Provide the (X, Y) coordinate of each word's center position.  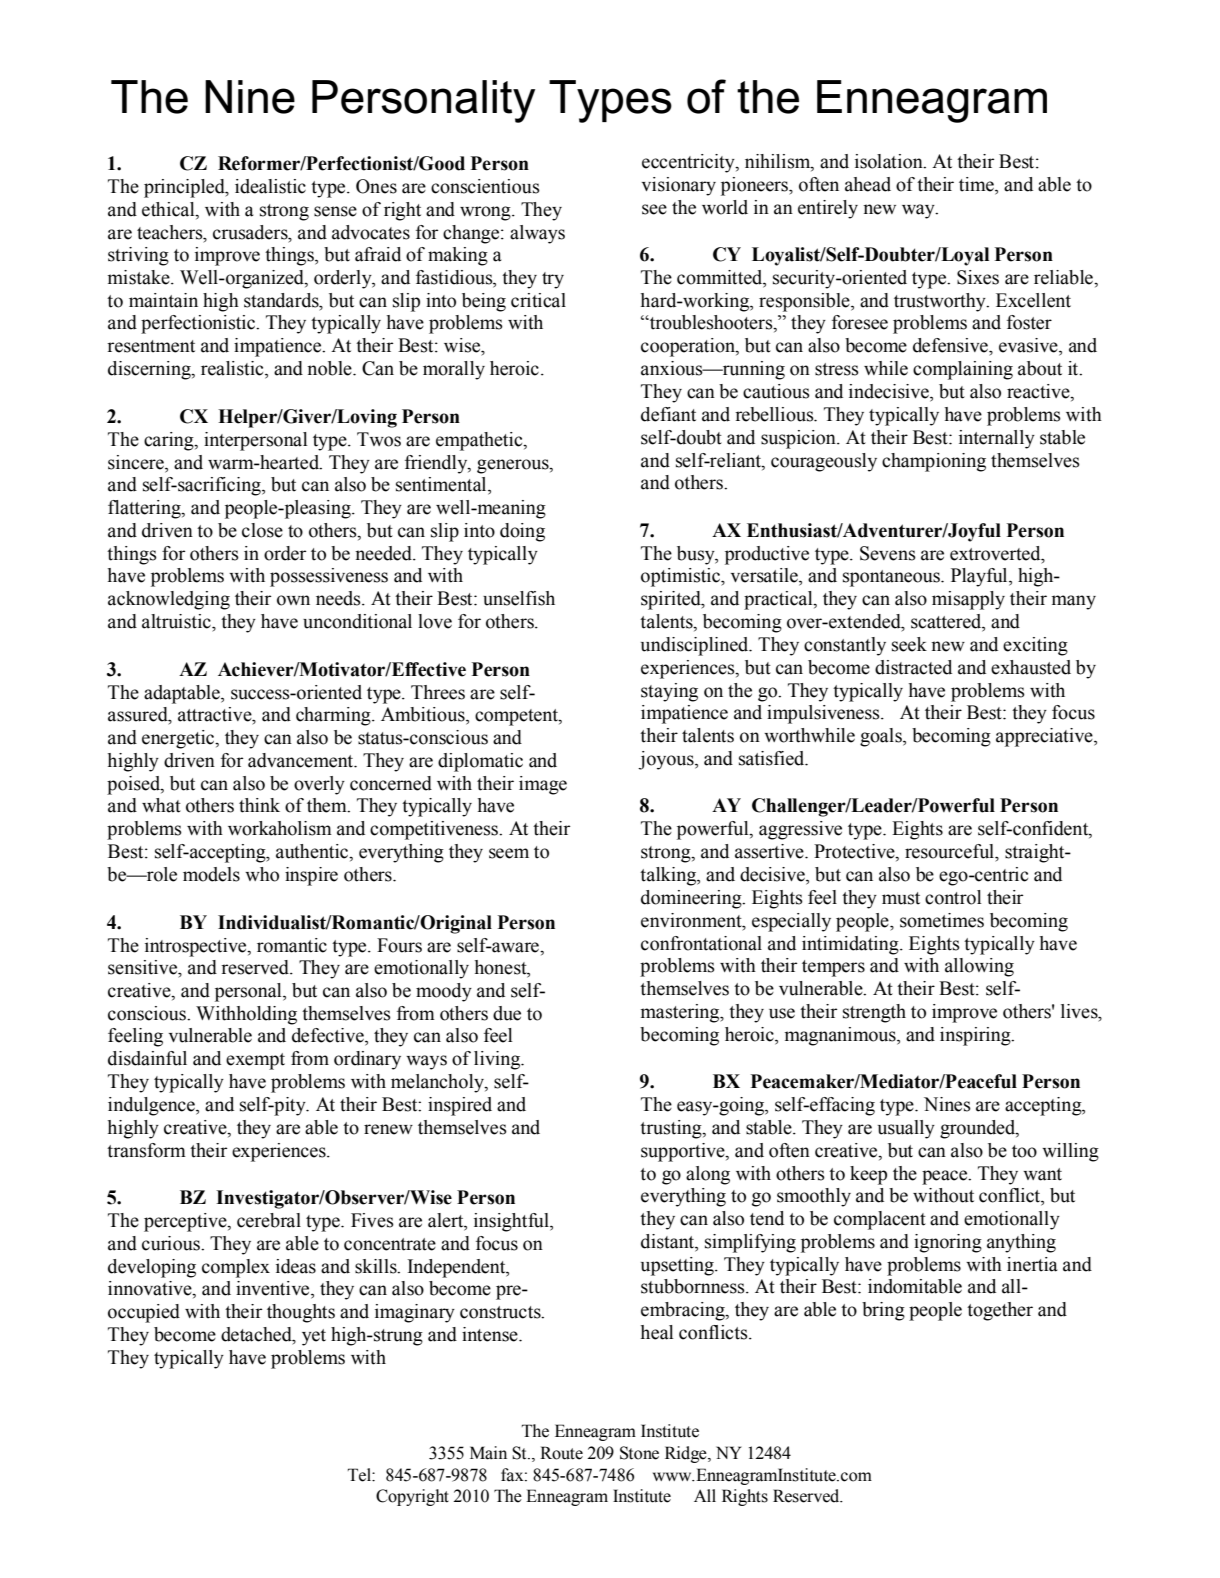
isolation (890, 161)
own (293, 600)
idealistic (270, 186)
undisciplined (696, 646)
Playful (980, 577)
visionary (679, 186)
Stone (639, 1453)
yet (314, 1337)
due (507, 1013)
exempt (255, 1061)
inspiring (976, 1036)
